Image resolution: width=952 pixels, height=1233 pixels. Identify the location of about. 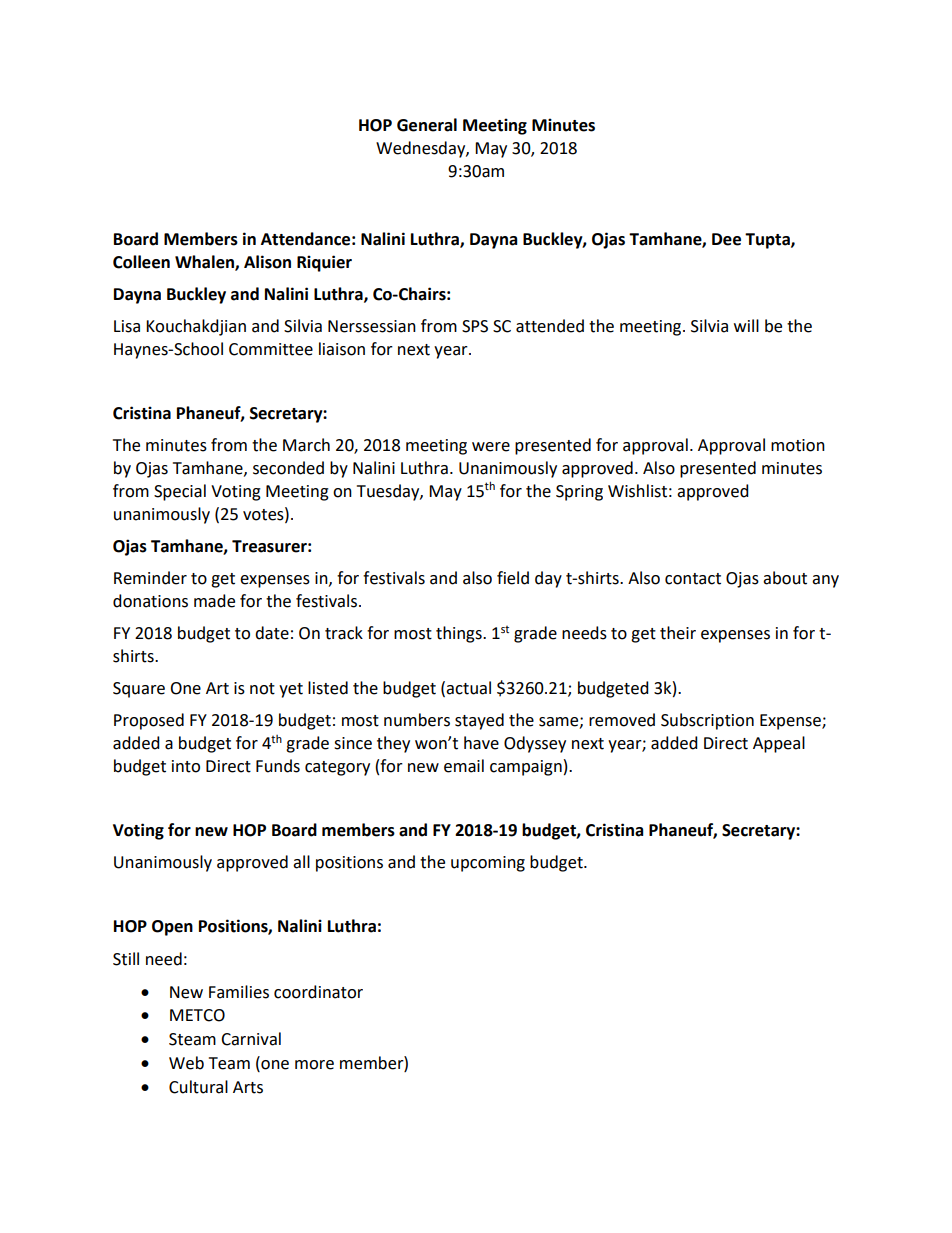
(785, 578).
